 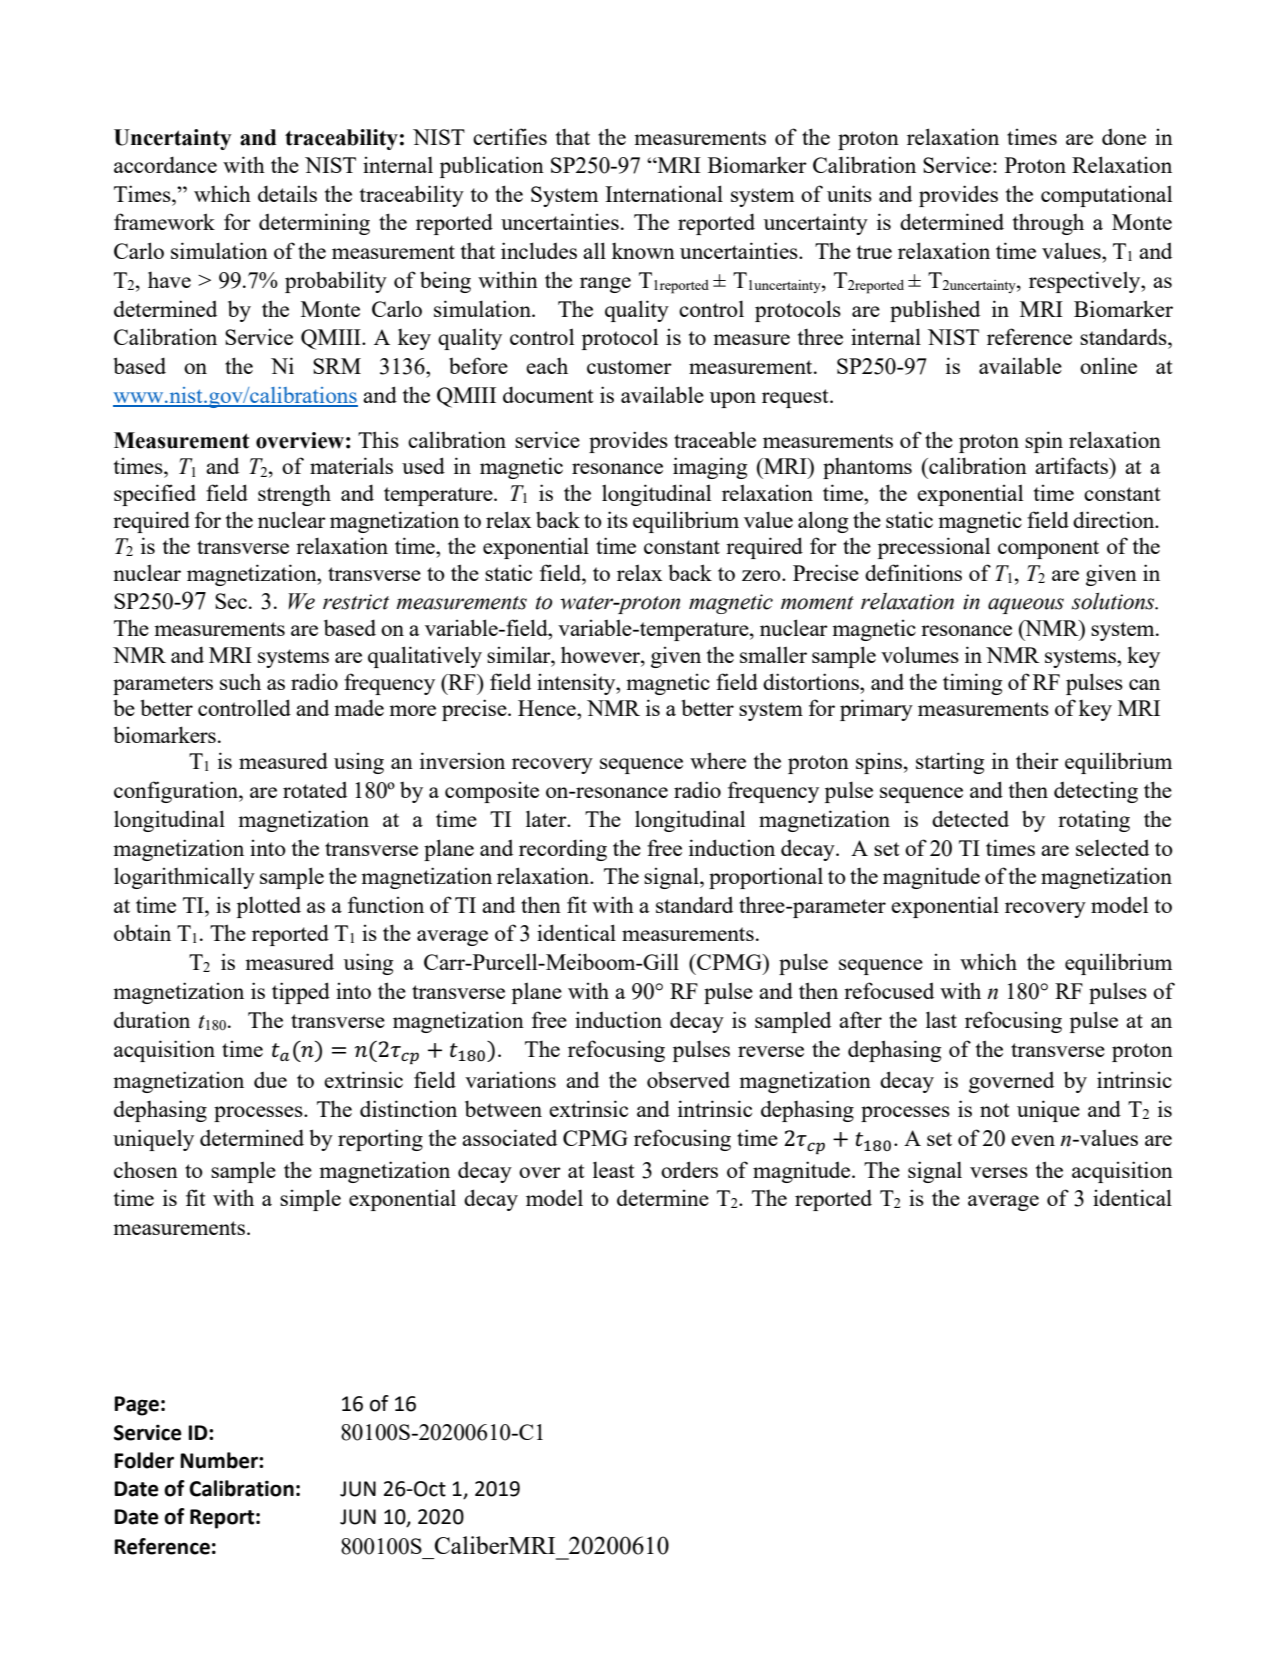 What do you see at coordinates (220, 1460) in the screenshot?
I see `Number` at bounding box center [220, 1460].
